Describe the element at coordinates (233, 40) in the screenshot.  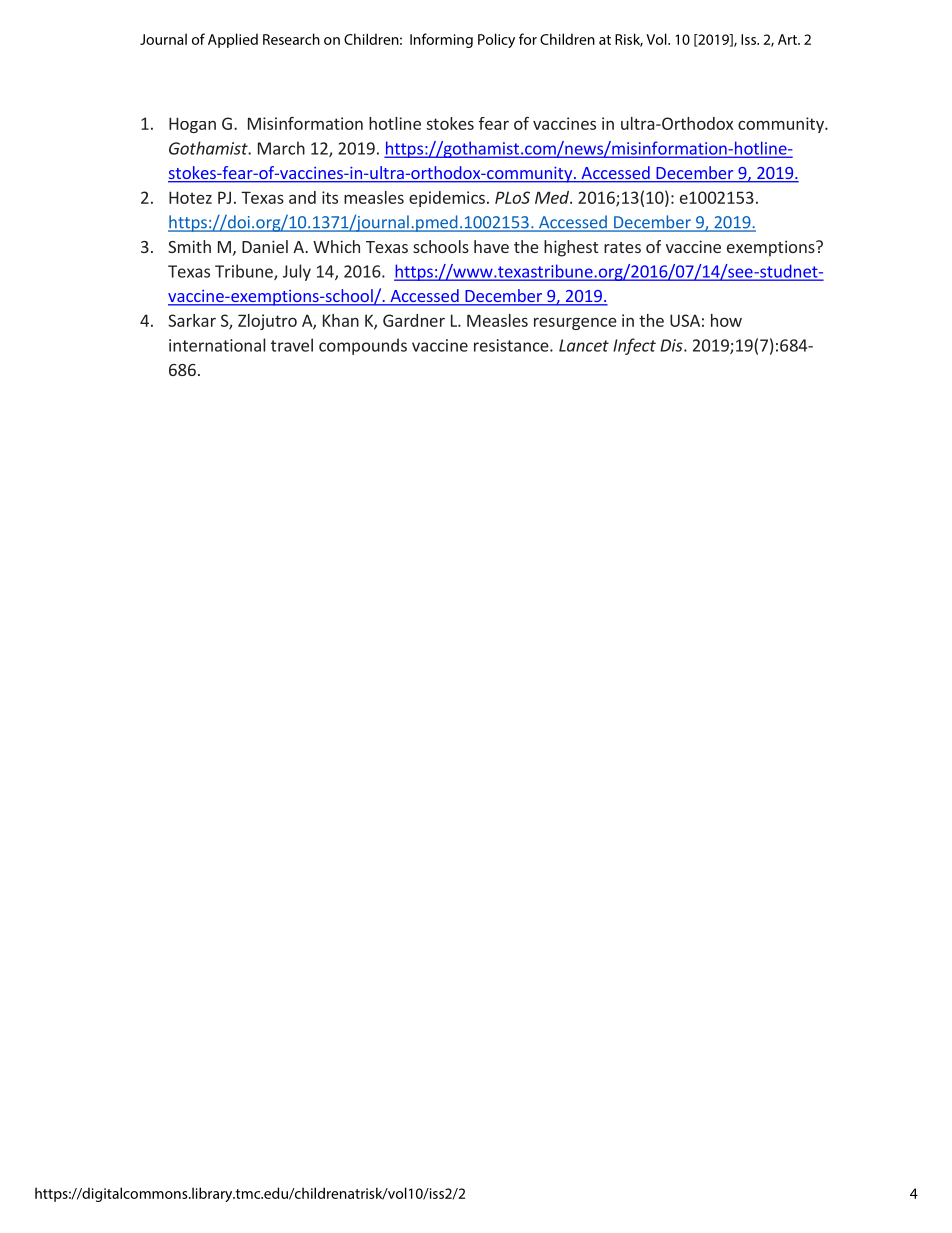
I see `Applied` at that location.
